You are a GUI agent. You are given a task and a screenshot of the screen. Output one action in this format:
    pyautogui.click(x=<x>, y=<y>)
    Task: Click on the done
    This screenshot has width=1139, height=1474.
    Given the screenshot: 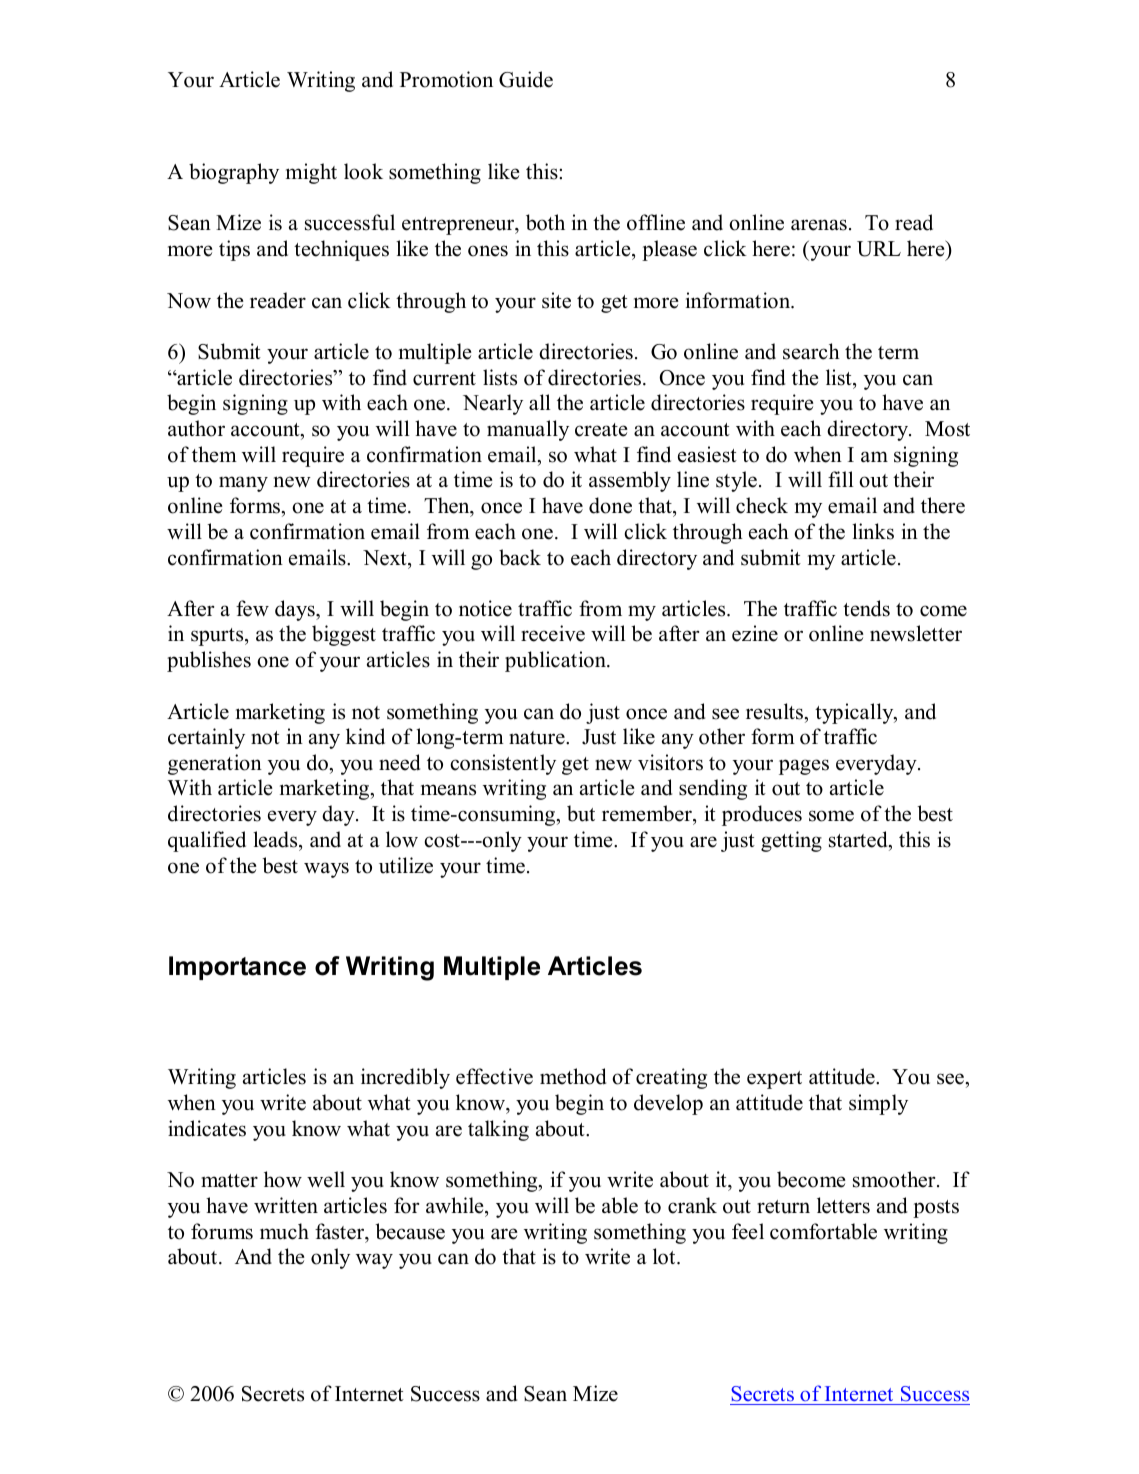 What is the action you would take?
    pyautogui.click(x=610, y=505)
